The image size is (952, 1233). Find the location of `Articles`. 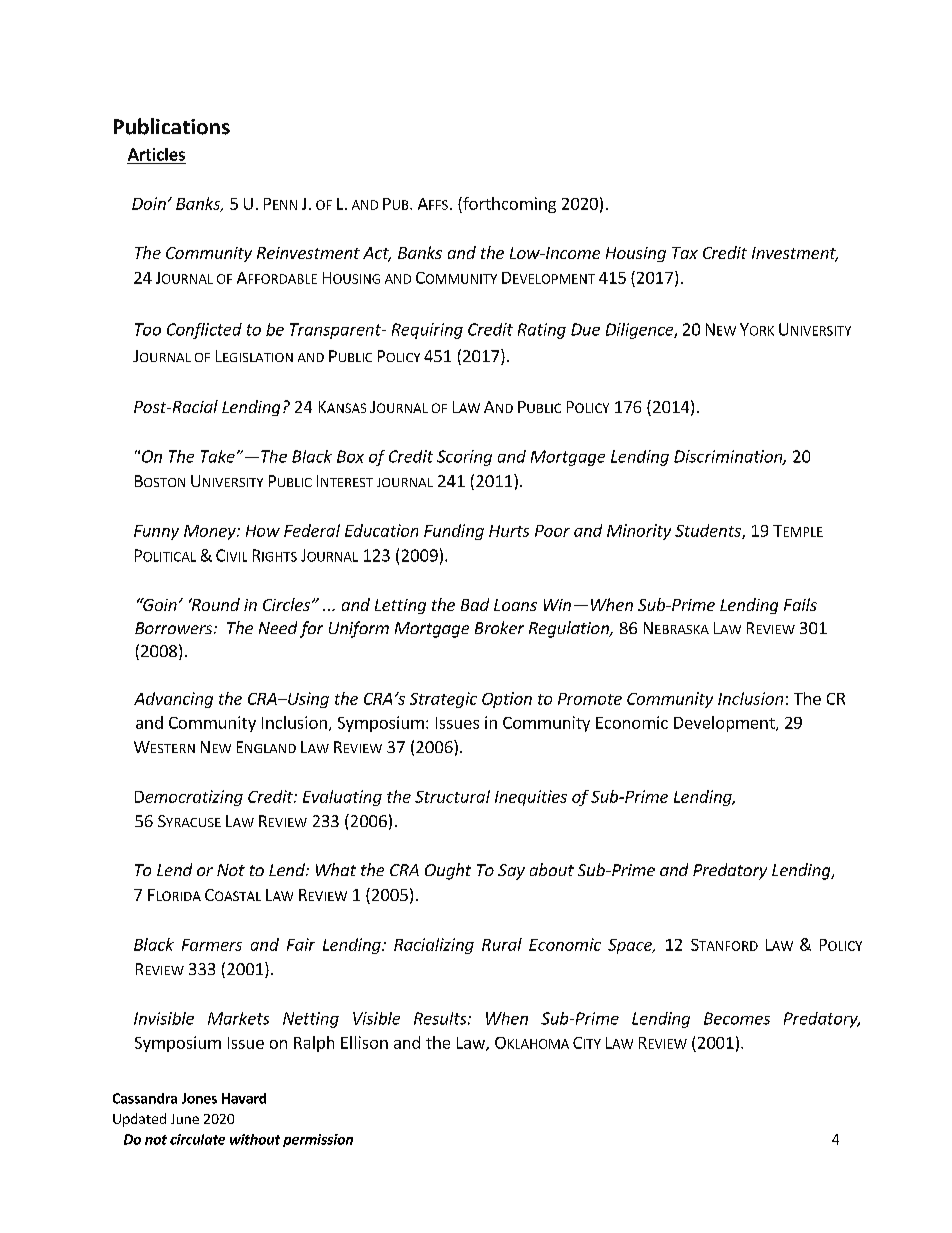

Articles is located at coordinates (156, 154).
